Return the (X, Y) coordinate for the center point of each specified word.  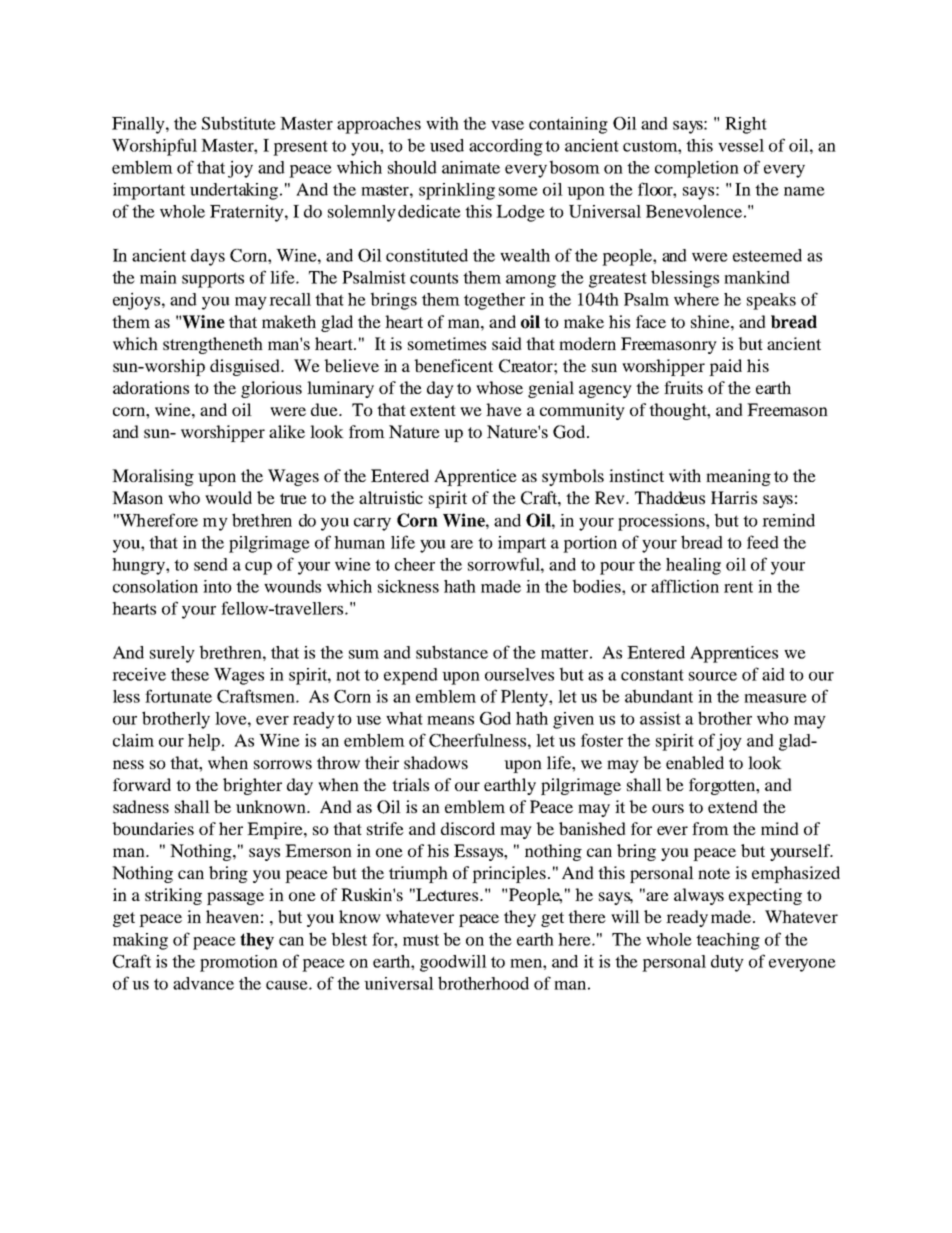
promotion (239, 963)
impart (522, 544)
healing (693, 566)
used (447, 145)
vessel (741, 145)
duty (727, 963)
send (211, 564)
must (421, 940)
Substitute (239, 123)
